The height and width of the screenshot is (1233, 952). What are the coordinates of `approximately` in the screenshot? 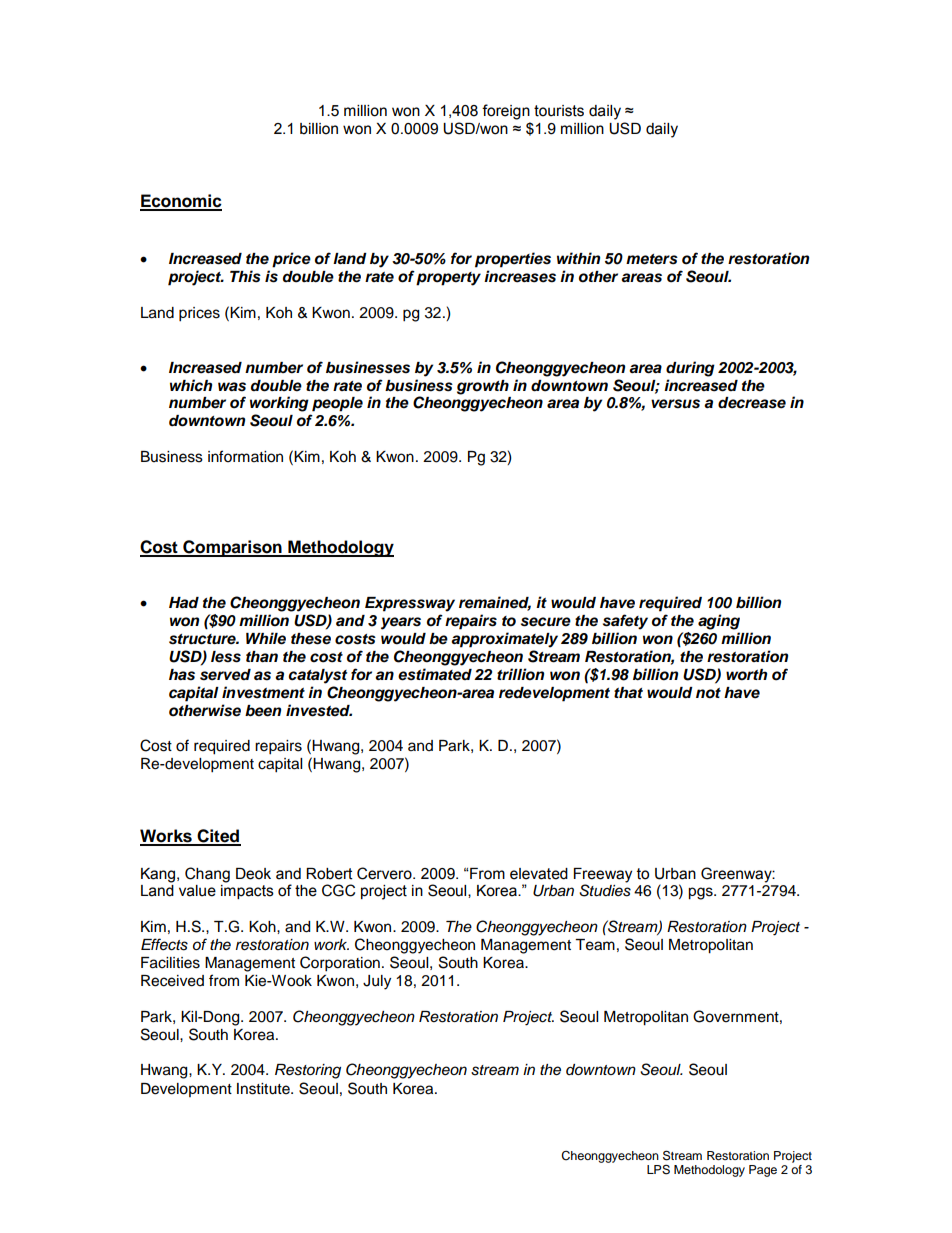 It's located at (504, 640).
